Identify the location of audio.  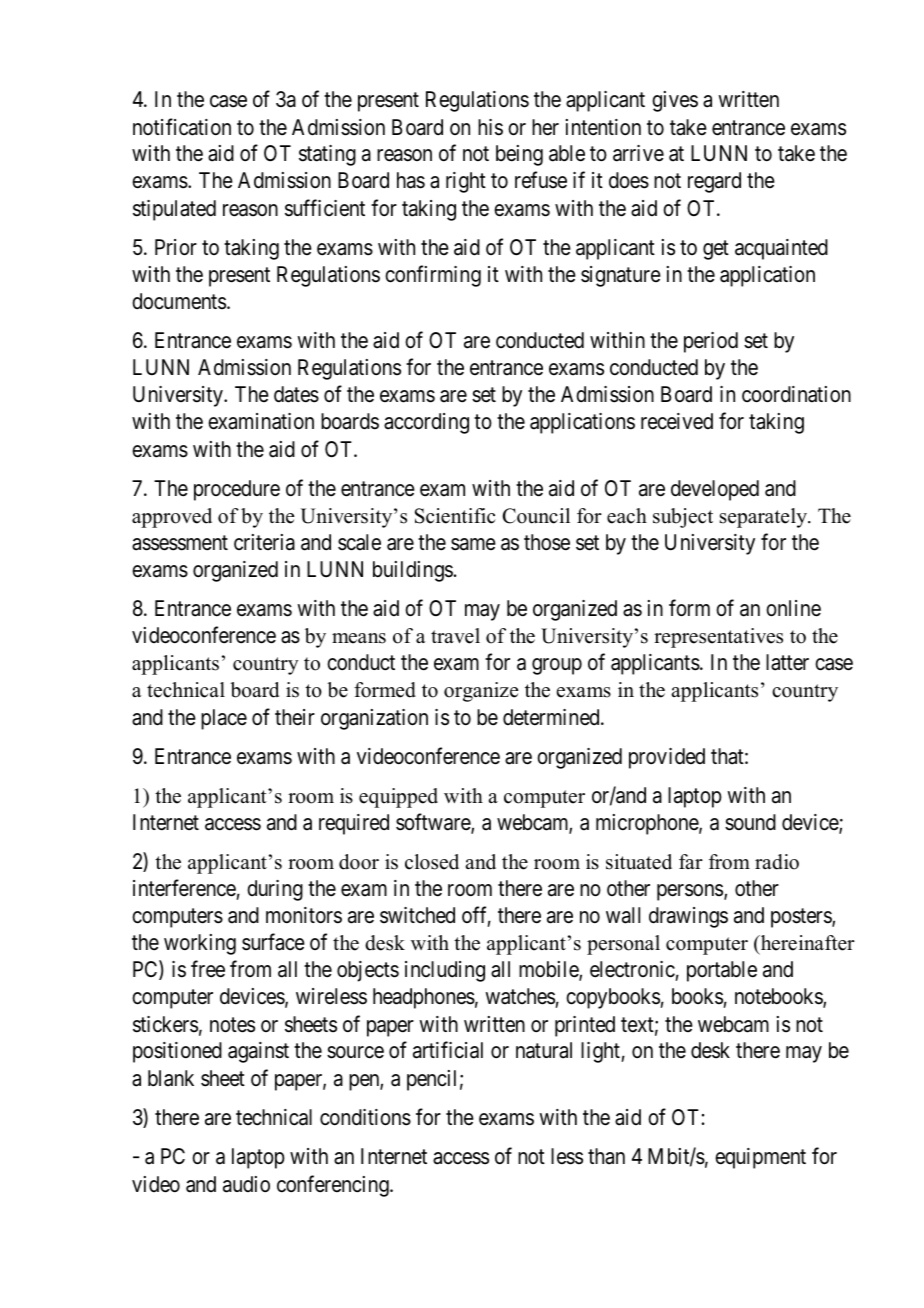
(246, 1184).
